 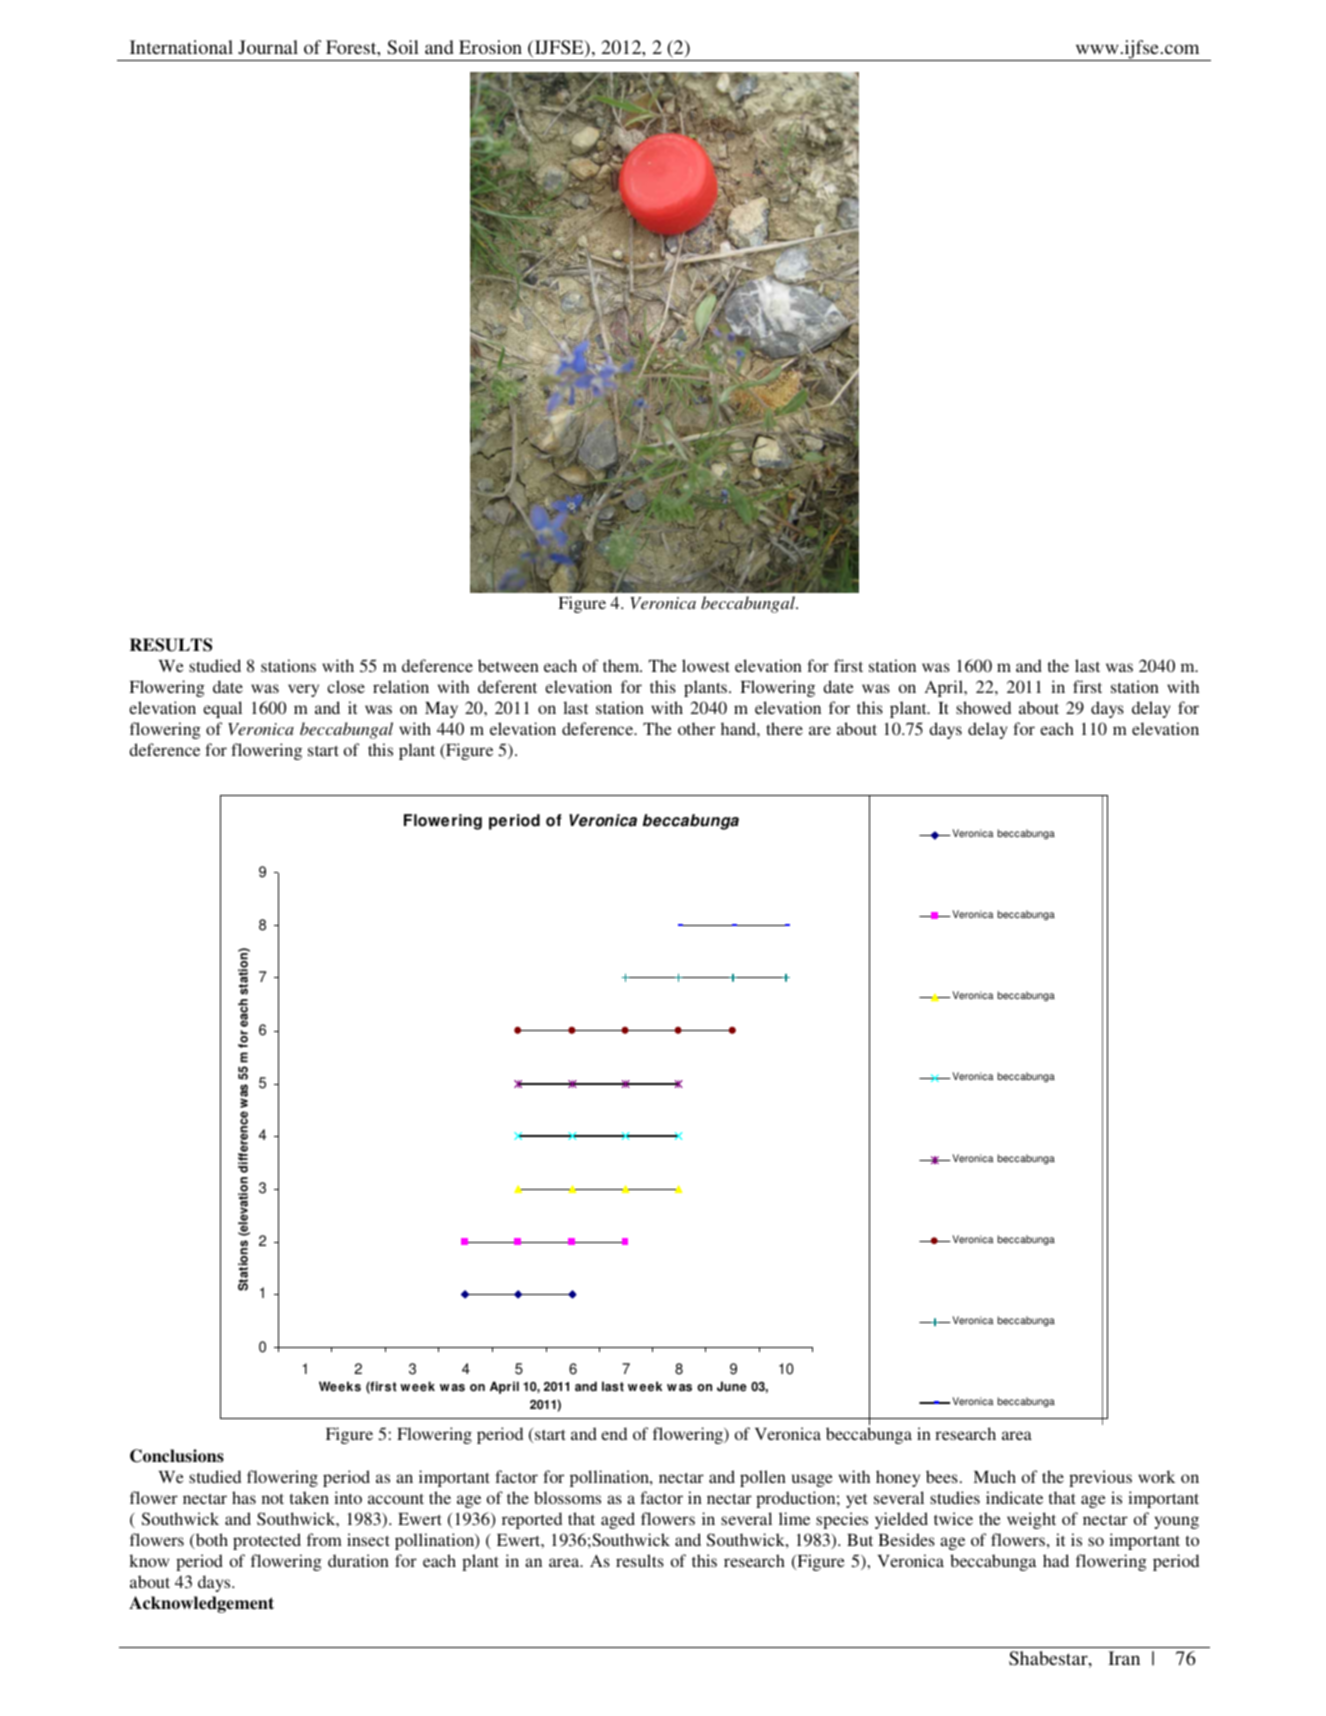 I want to click on other, so click(x=696, y=728).
